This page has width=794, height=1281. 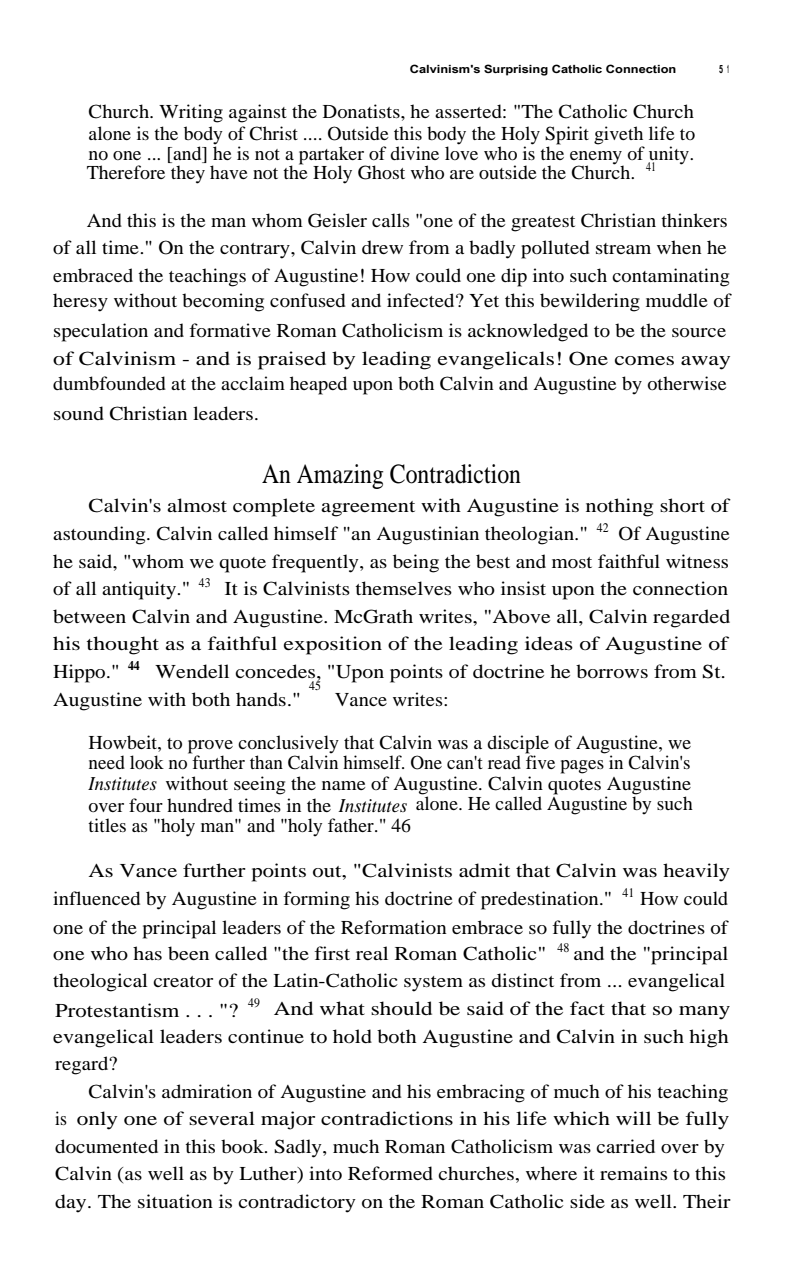 I want to click on Amazing, so click(x=340, y=476).
